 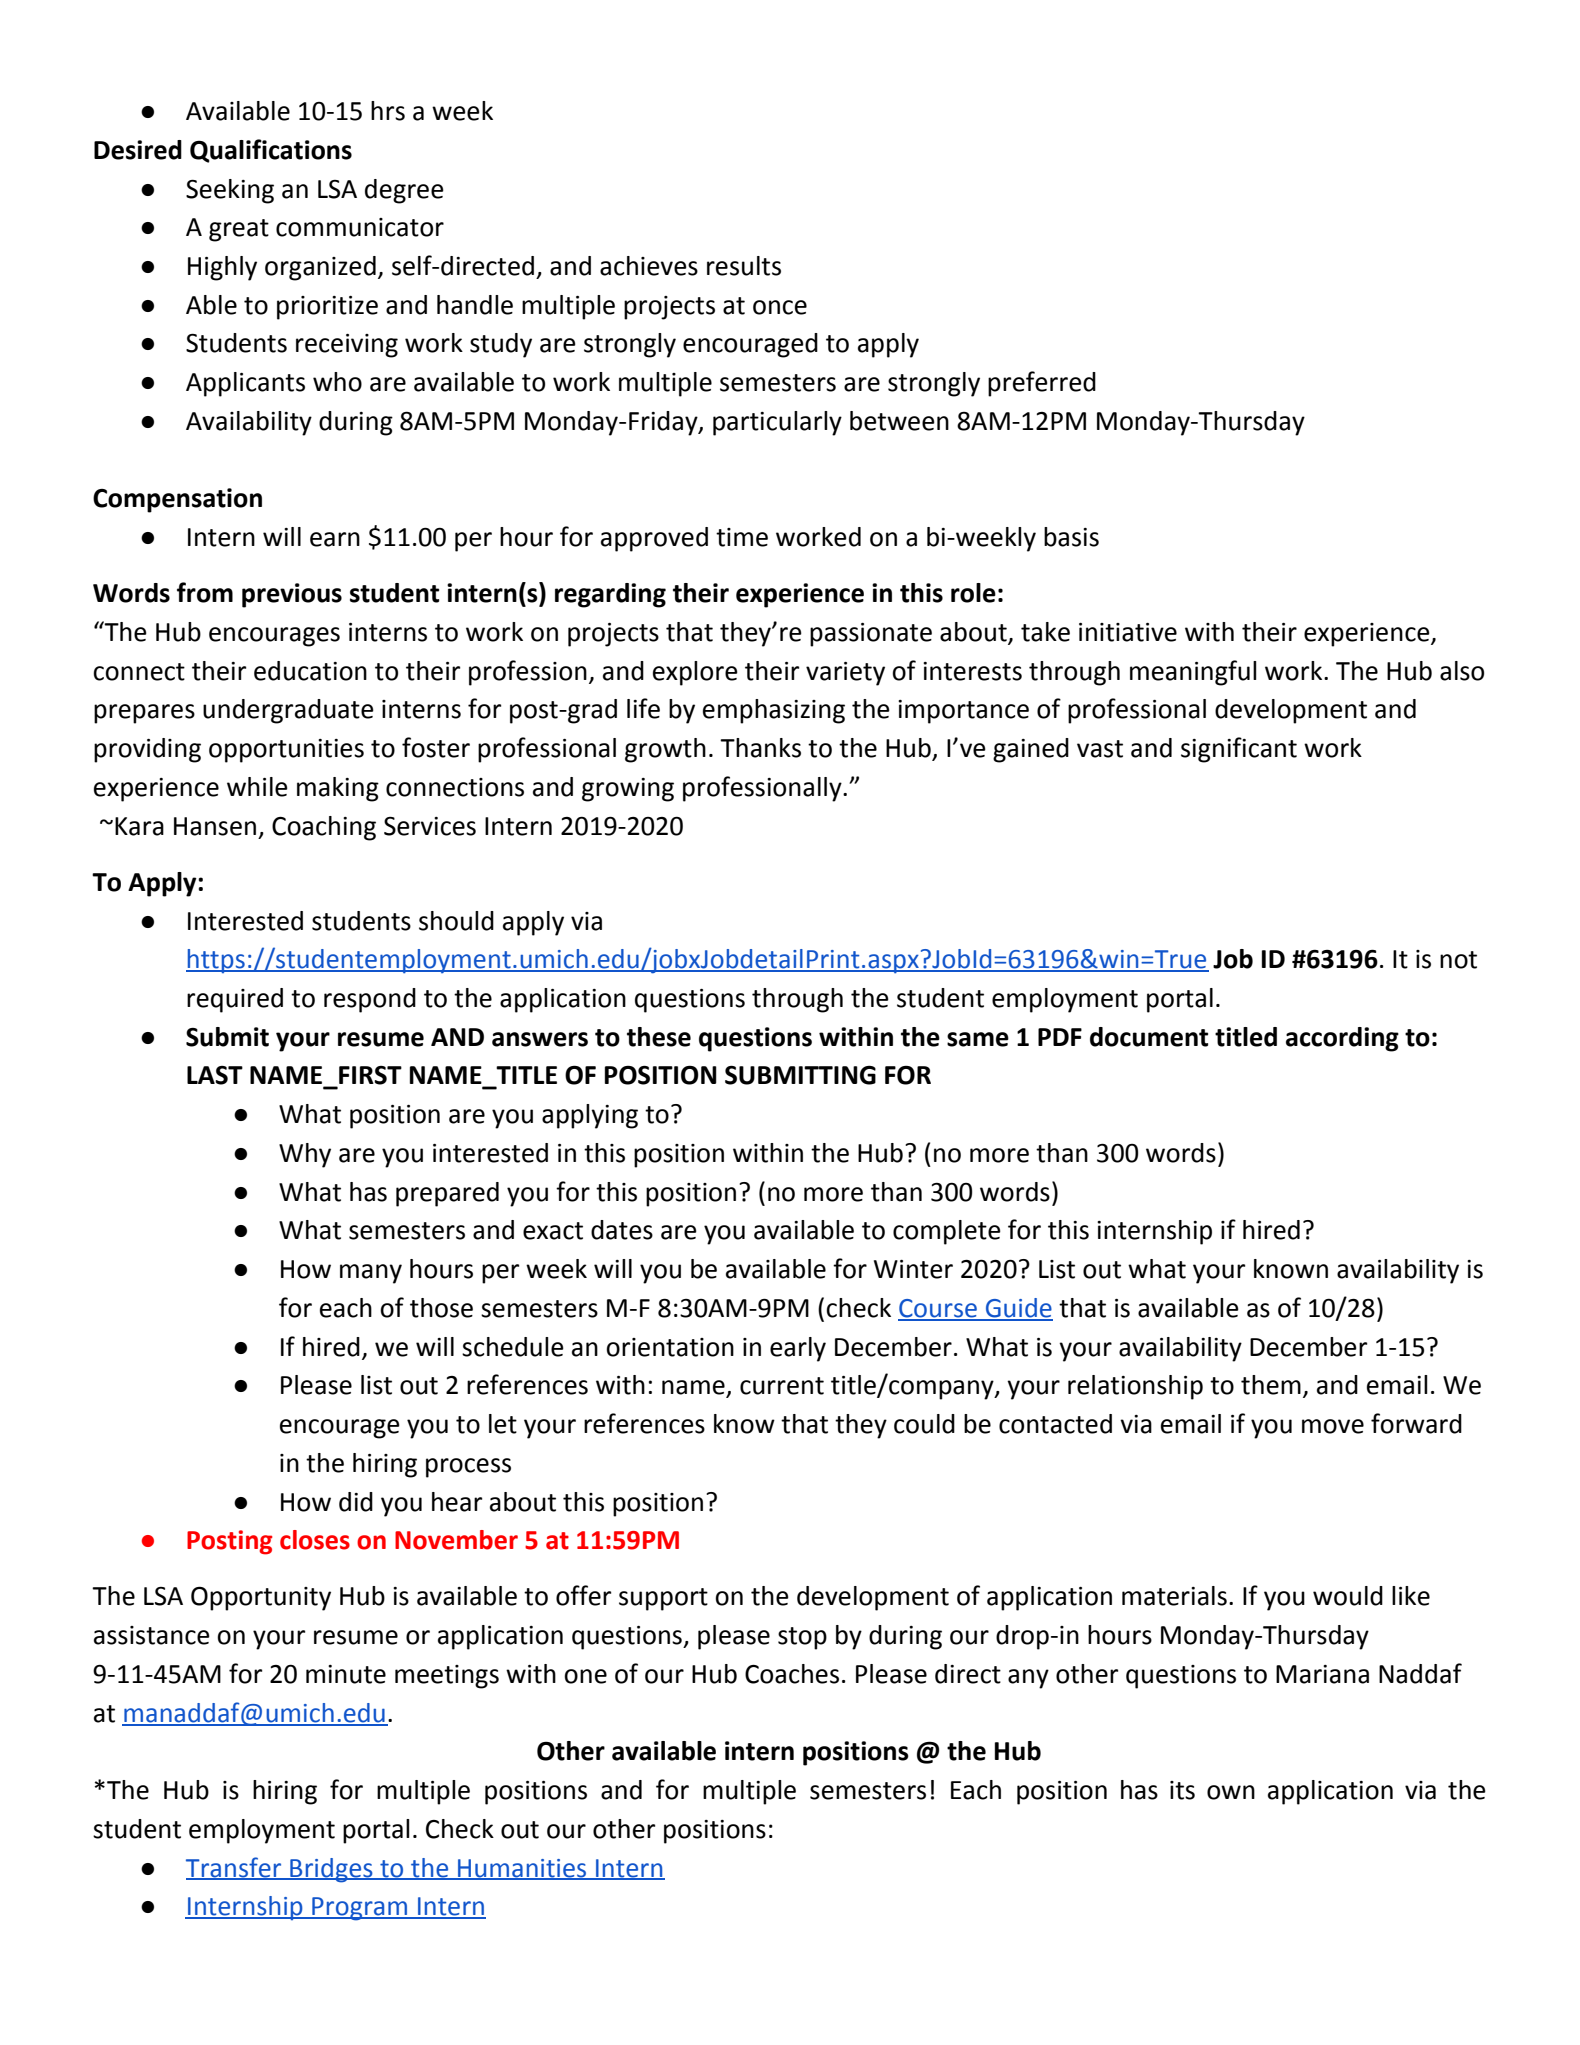 What do you see at coordinates (792, 1674) in the page?
I see `Coaches` at bounding box center [792, 1674].
